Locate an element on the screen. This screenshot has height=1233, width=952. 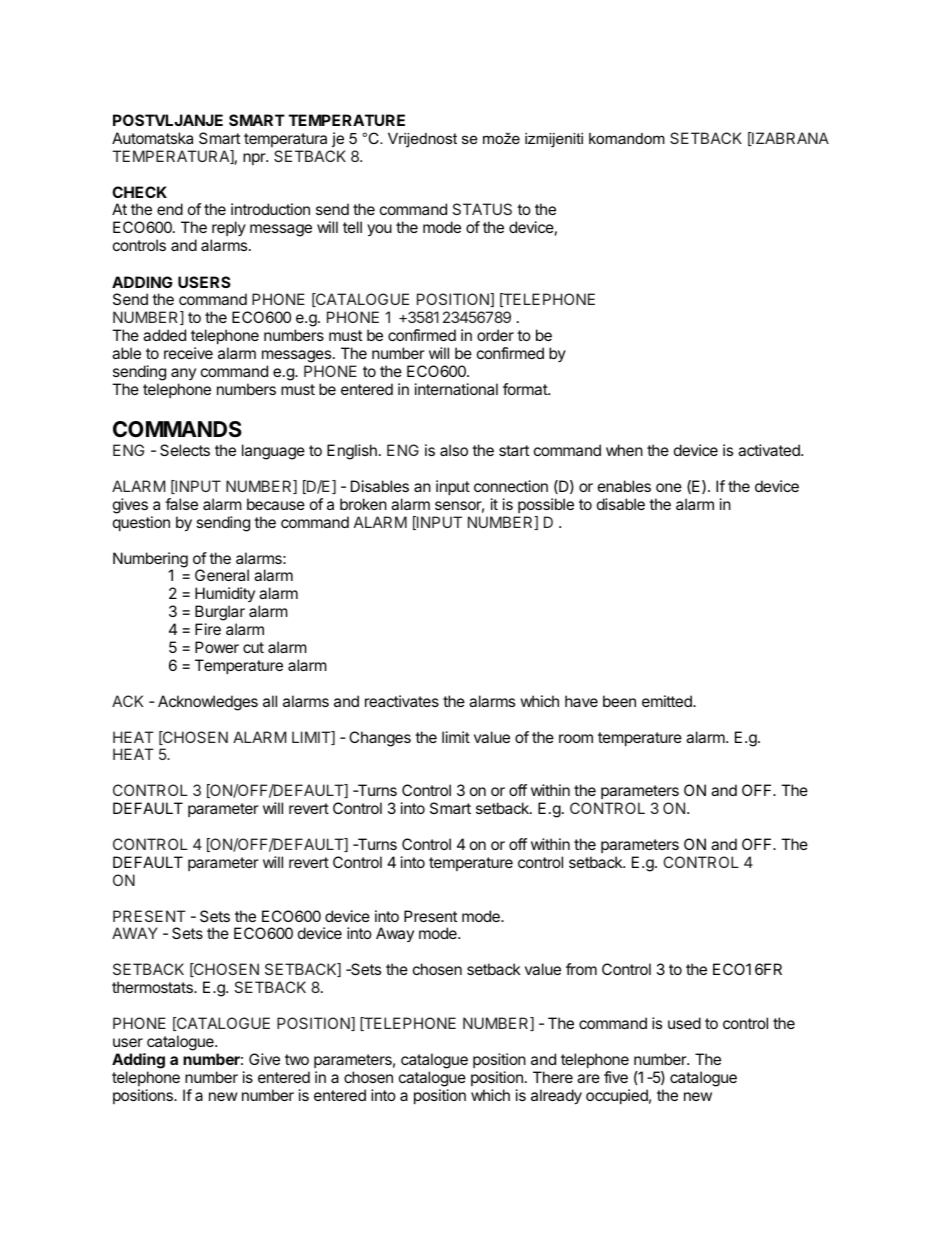
order is located at coordinates (495, 335).
